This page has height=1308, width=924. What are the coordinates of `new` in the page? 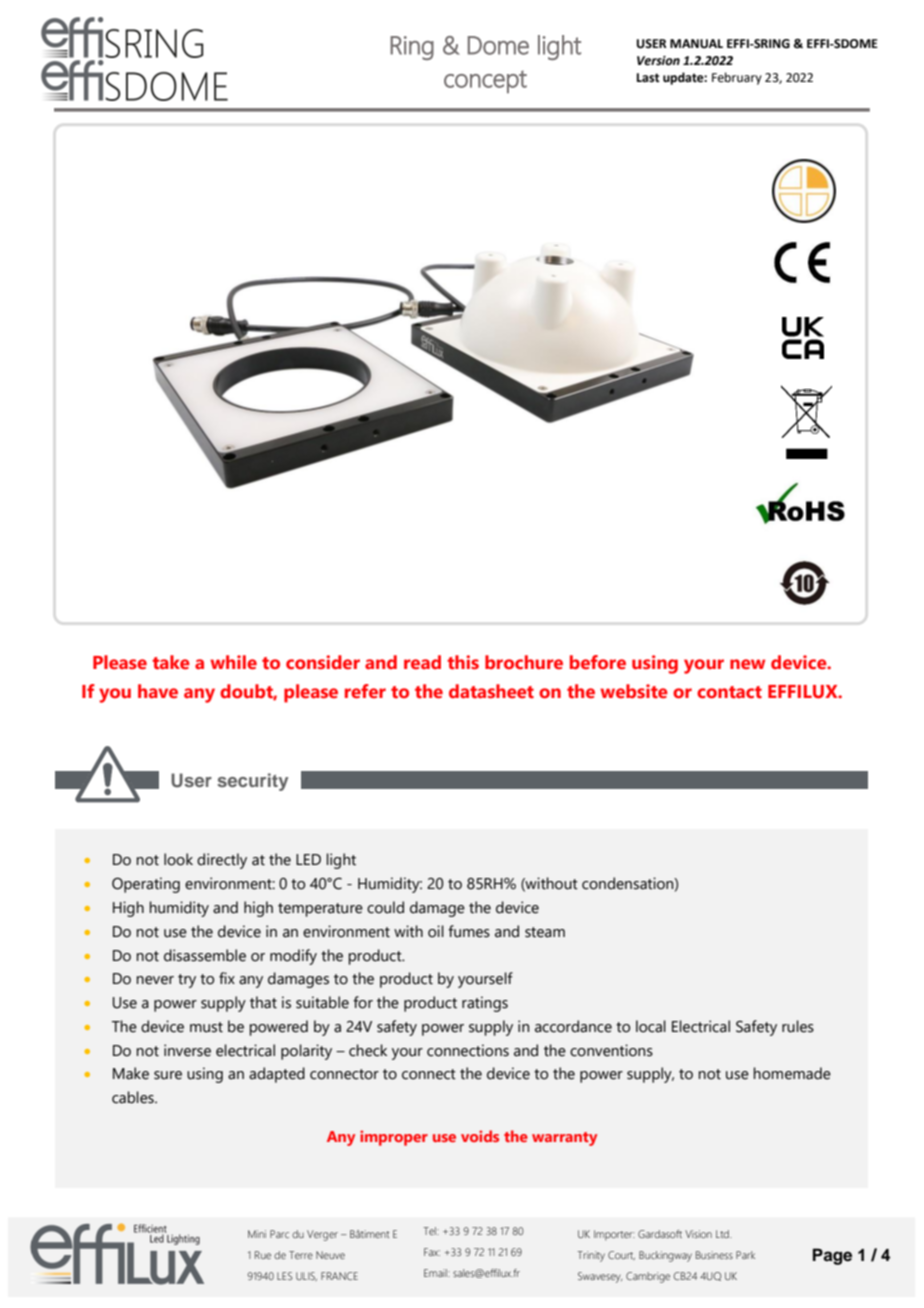 It's located at (747, 664).
